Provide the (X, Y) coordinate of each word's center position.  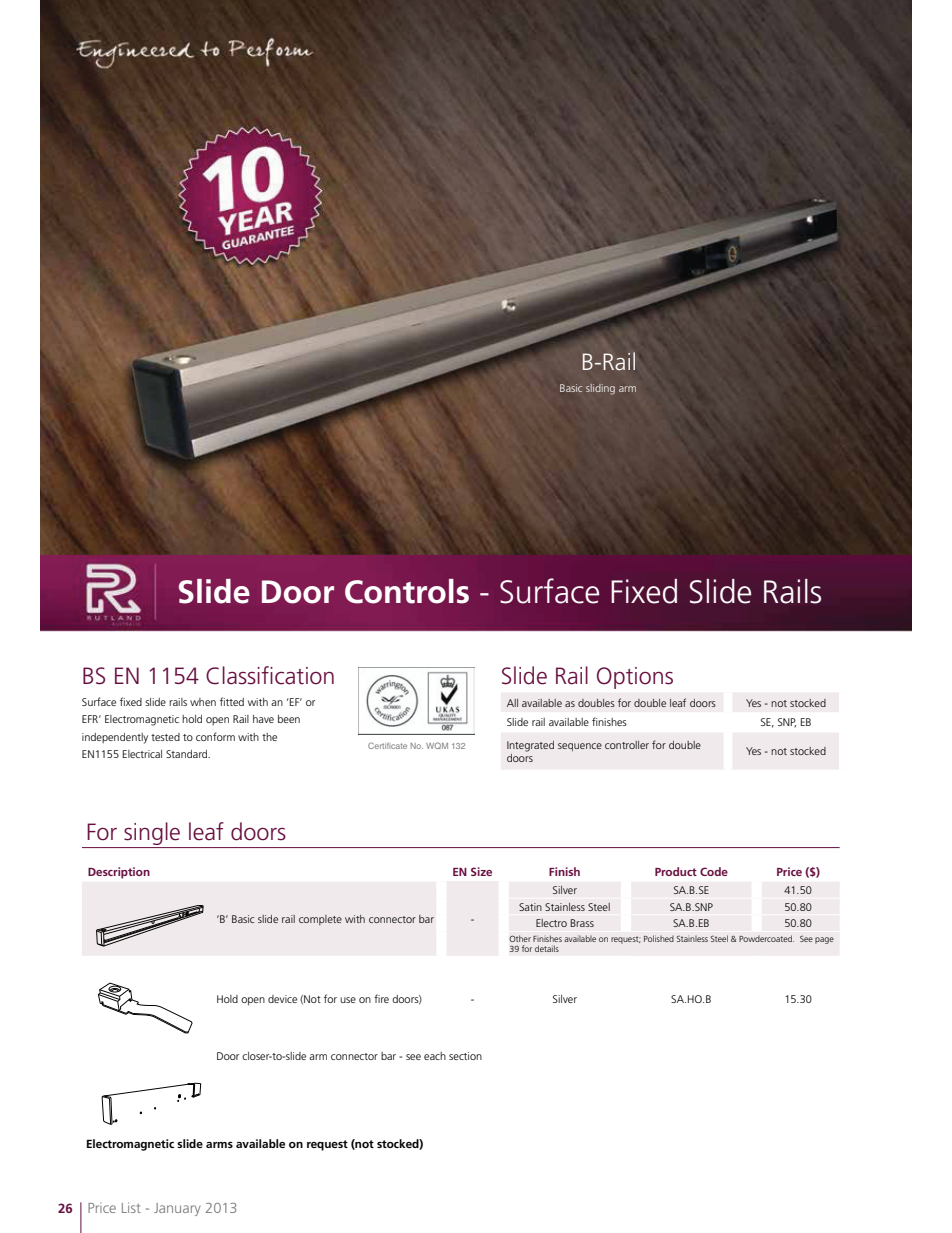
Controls (407, 591)
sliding (600, 389)
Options (635, 678)
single (152, 835)
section (465, 1056)
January (177, 1209)
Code (714, 871)
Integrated (530, 746)
